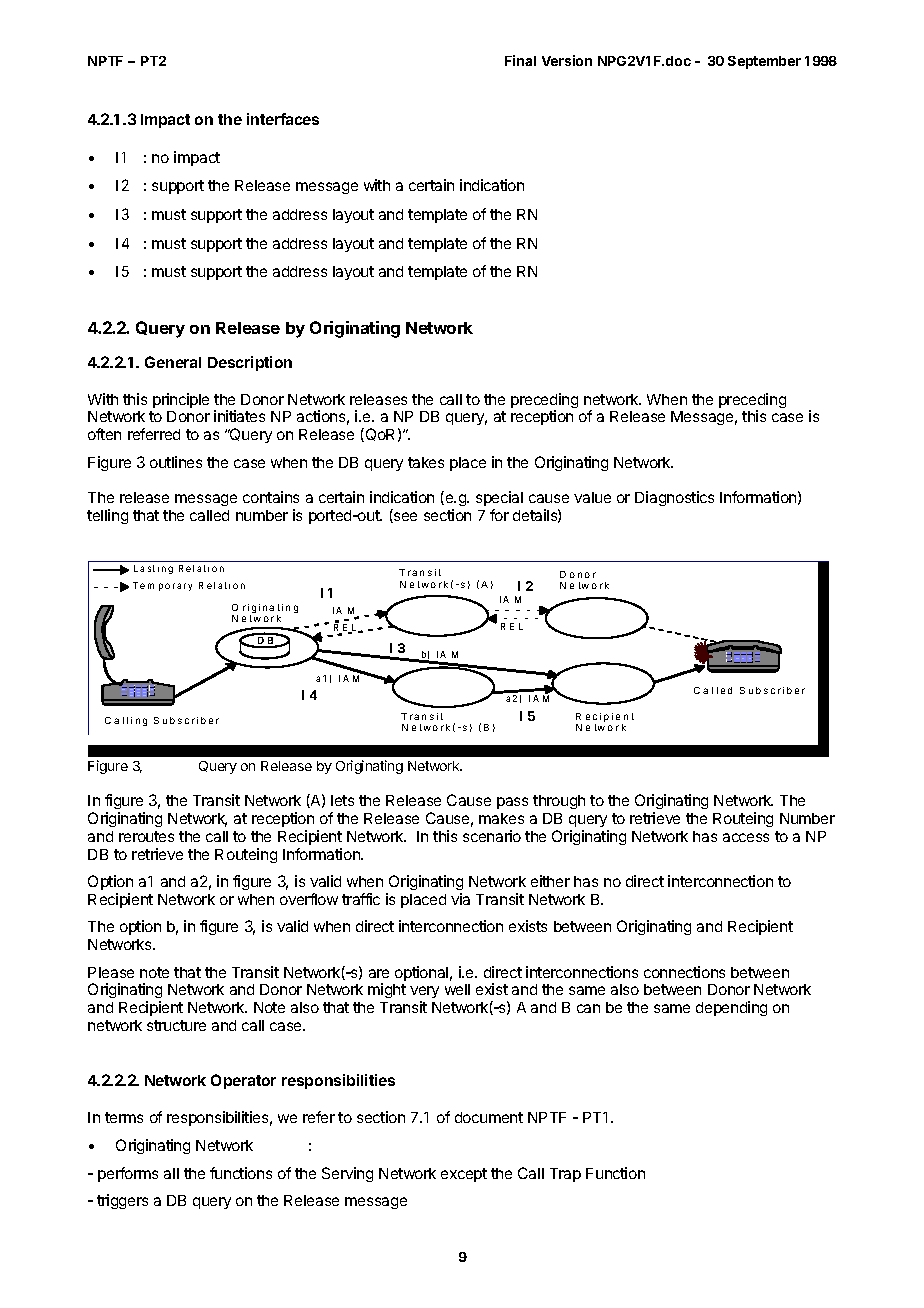 The height and width of the document is (1308, 924). What do you see at coordinates (153, 569) in the document?
I see `Lasting` at bounding box center [153, 569].
